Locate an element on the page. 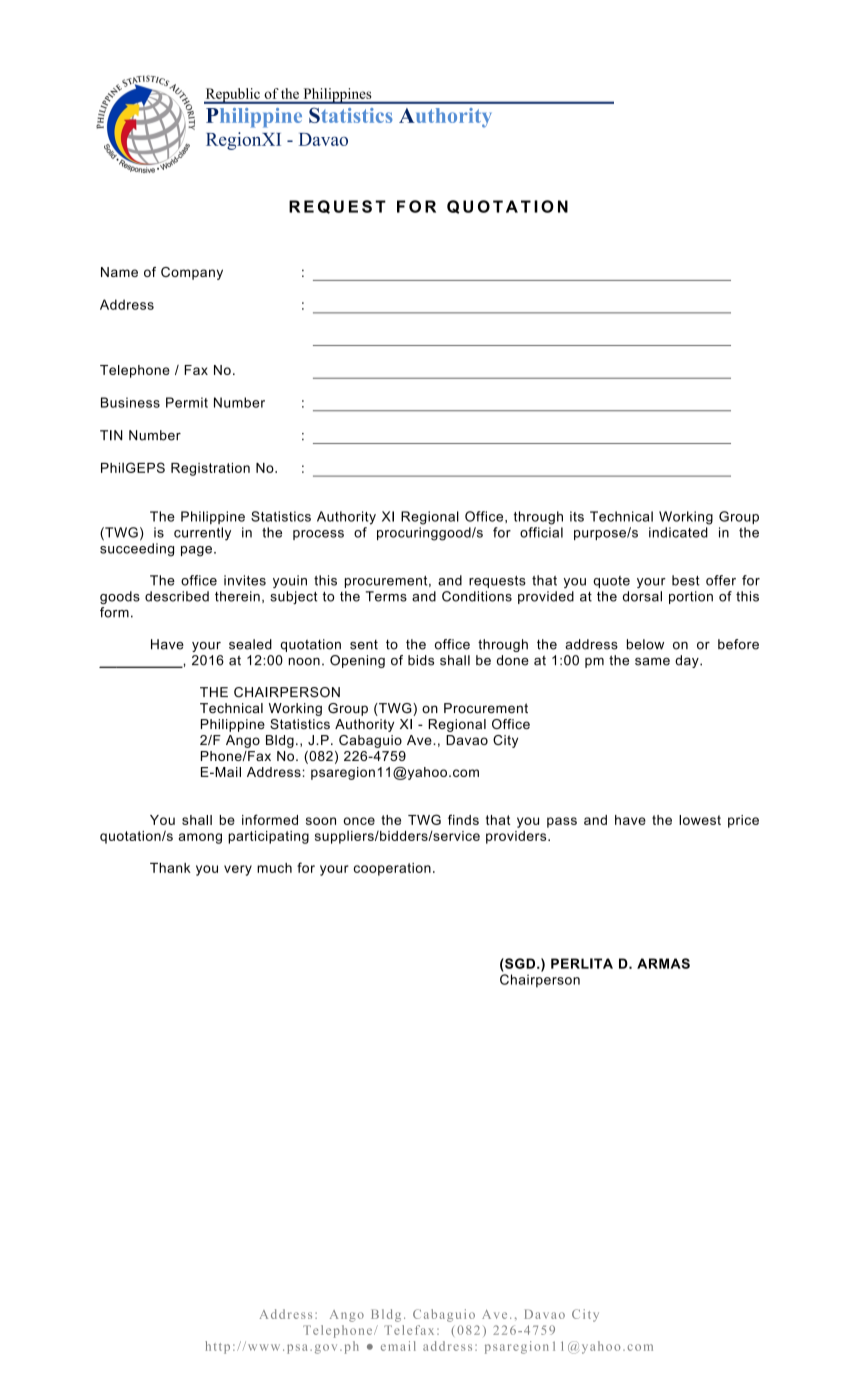 This page has width=849, height=1400. Registration is located at coordinates (210, 469).
